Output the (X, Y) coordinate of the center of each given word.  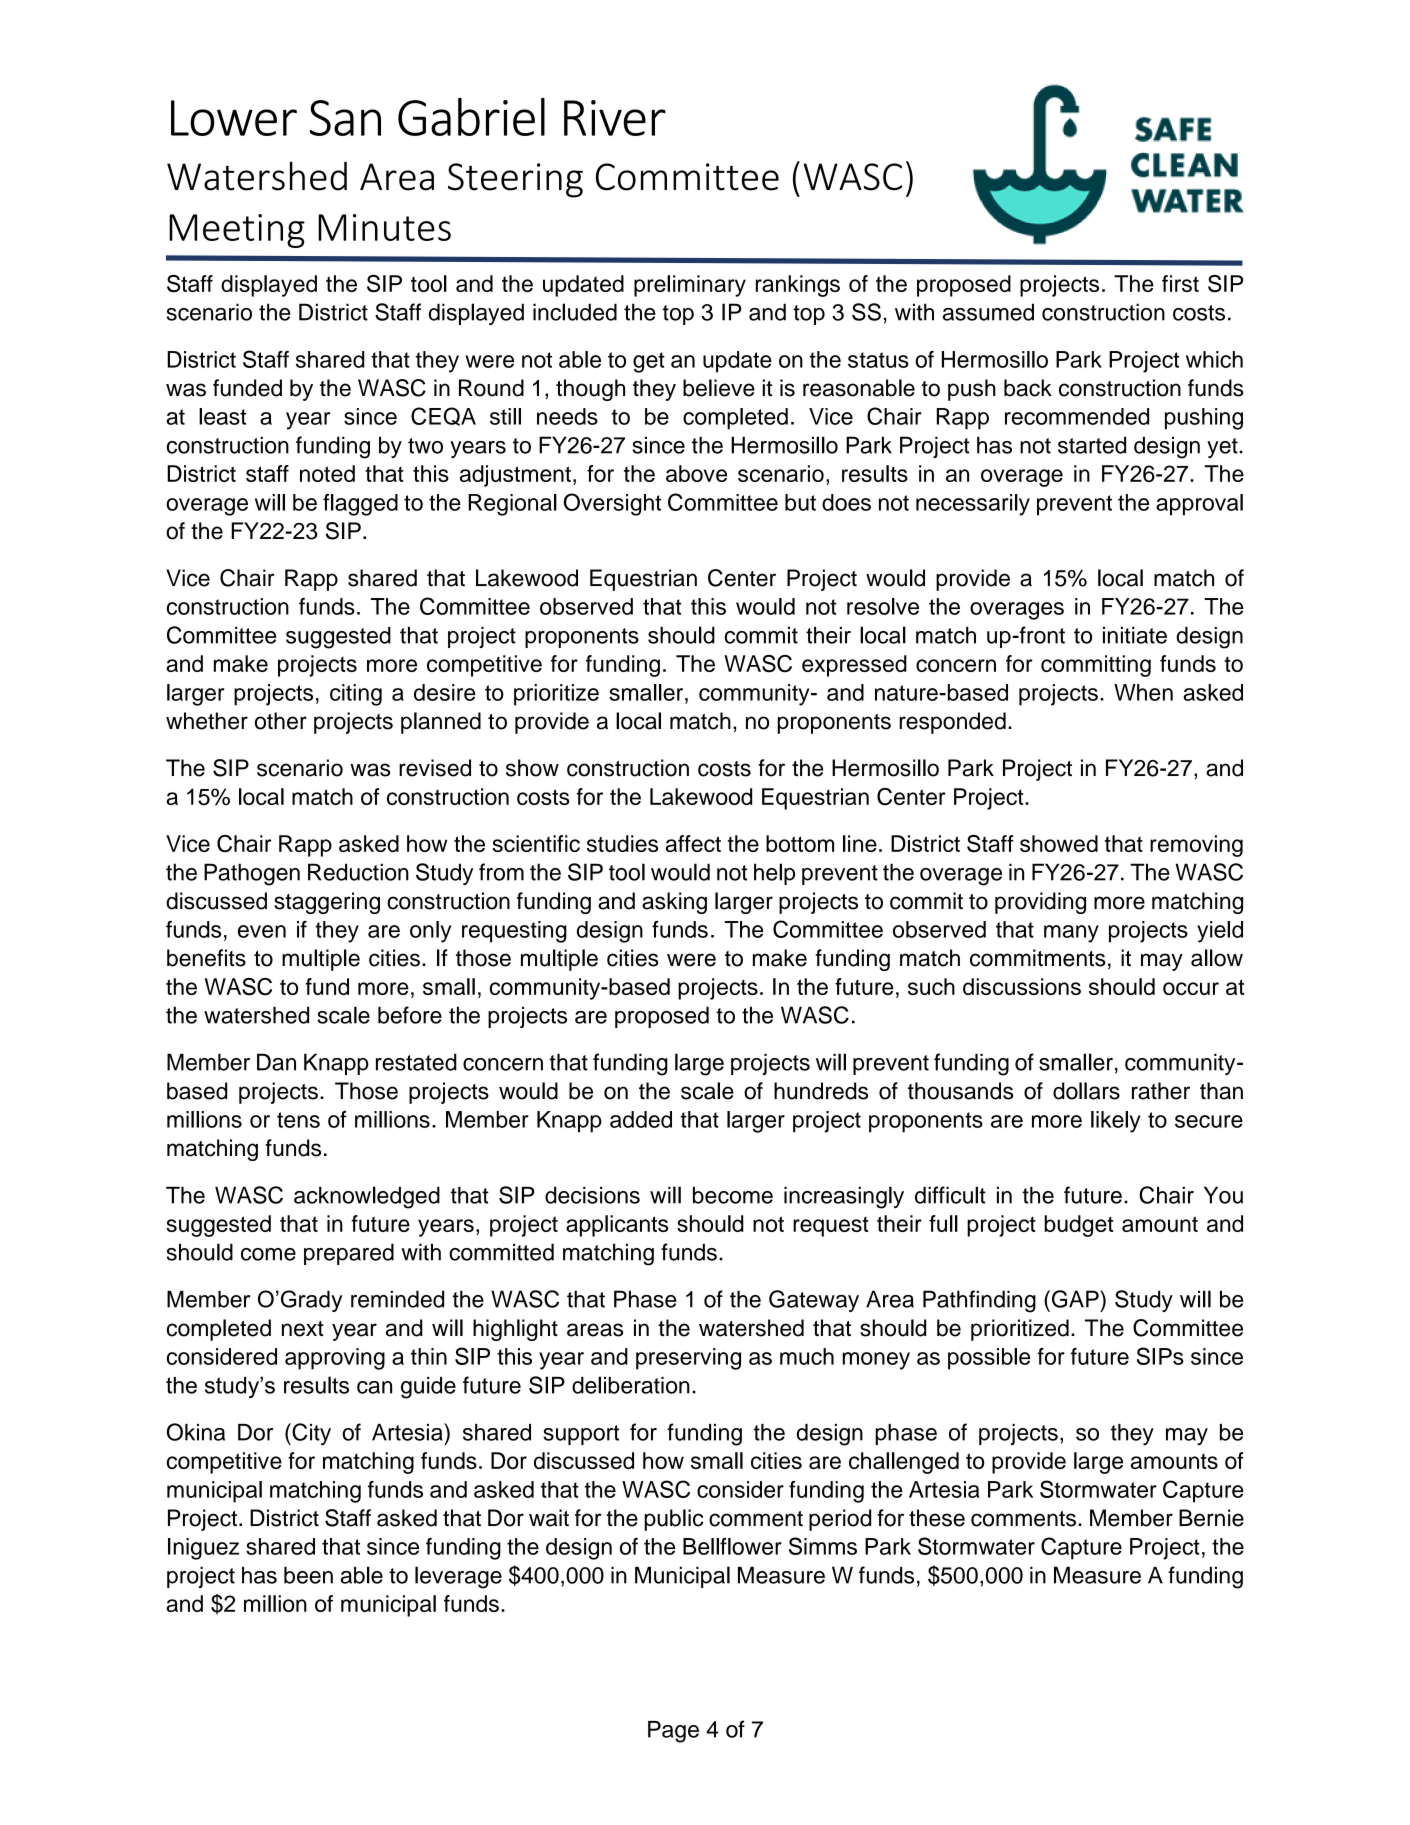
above (696, 473)
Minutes (384, 227)
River (615, 118)
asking (674, 903)
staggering (327, 903)
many (1071, 934)
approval (1199, 505)
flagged (360, 505)
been (308, 1575)
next (303, 1329)
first (1180, 283)
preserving (688, 1359)
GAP (1076, 1299)
